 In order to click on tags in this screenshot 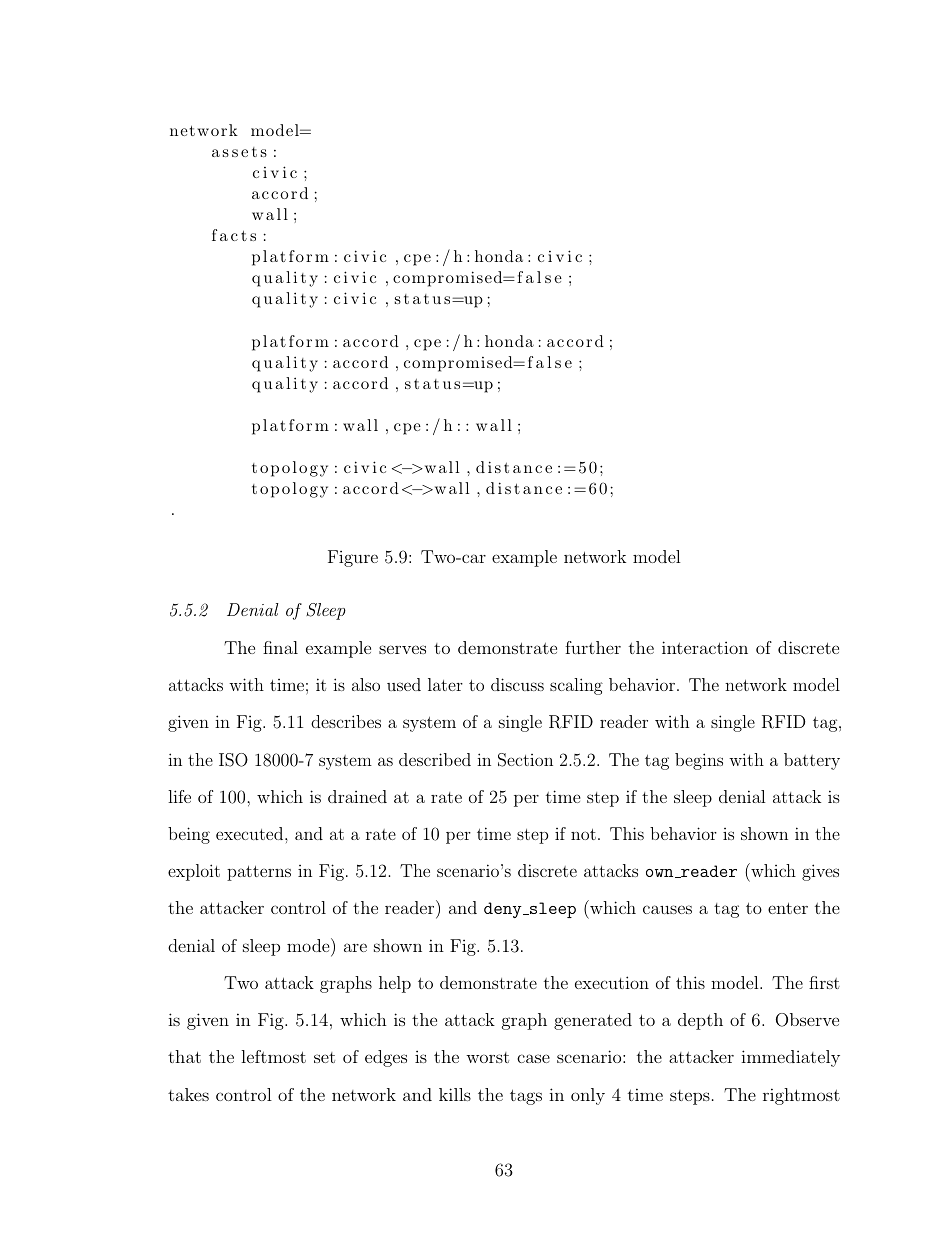, I will do `click(526, 1097)`.
